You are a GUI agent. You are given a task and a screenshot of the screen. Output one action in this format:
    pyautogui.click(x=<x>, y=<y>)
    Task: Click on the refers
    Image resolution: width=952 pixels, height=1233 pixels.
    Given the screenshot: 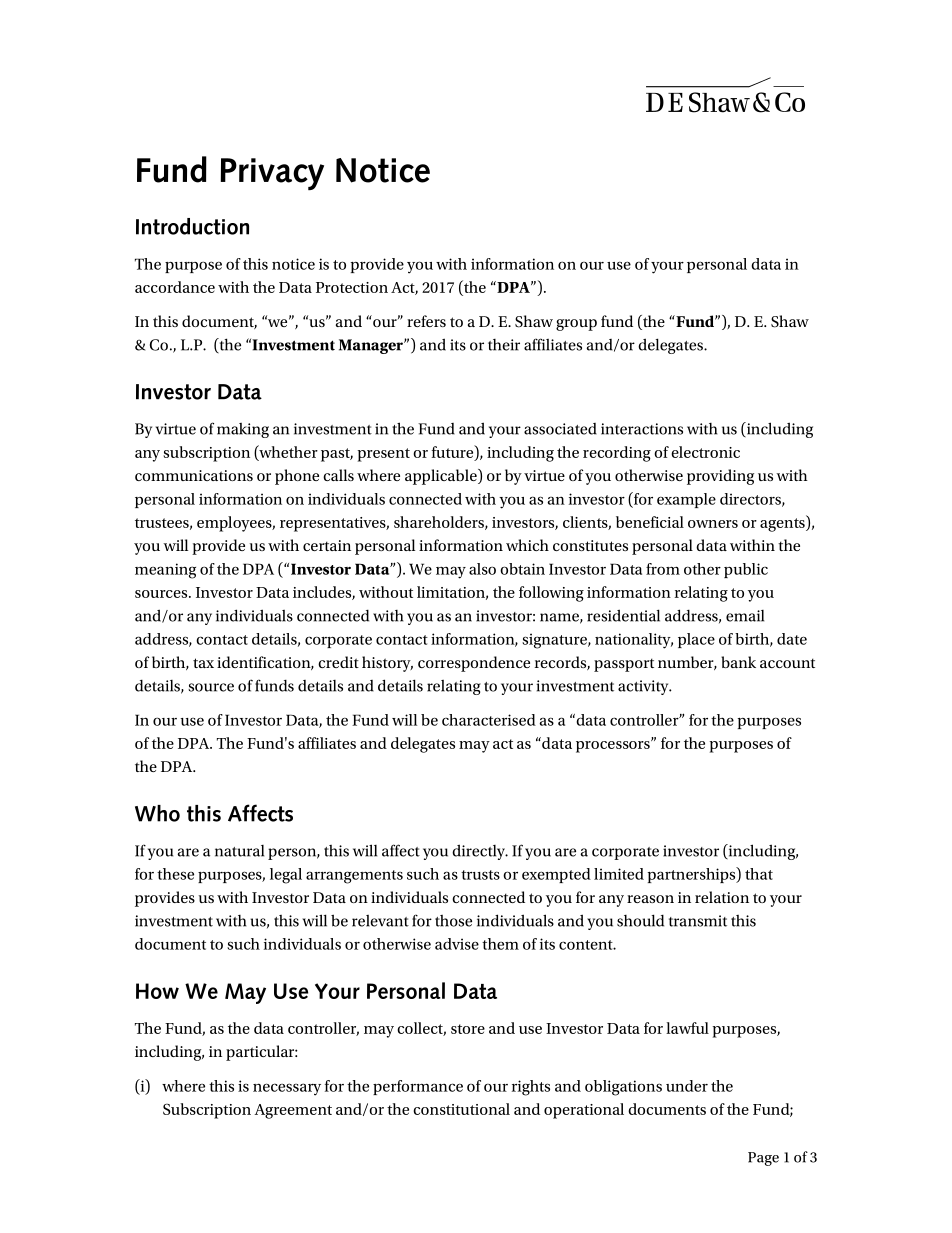 What is the action you would take?
    pyautogui.click(x=426, y=321)
